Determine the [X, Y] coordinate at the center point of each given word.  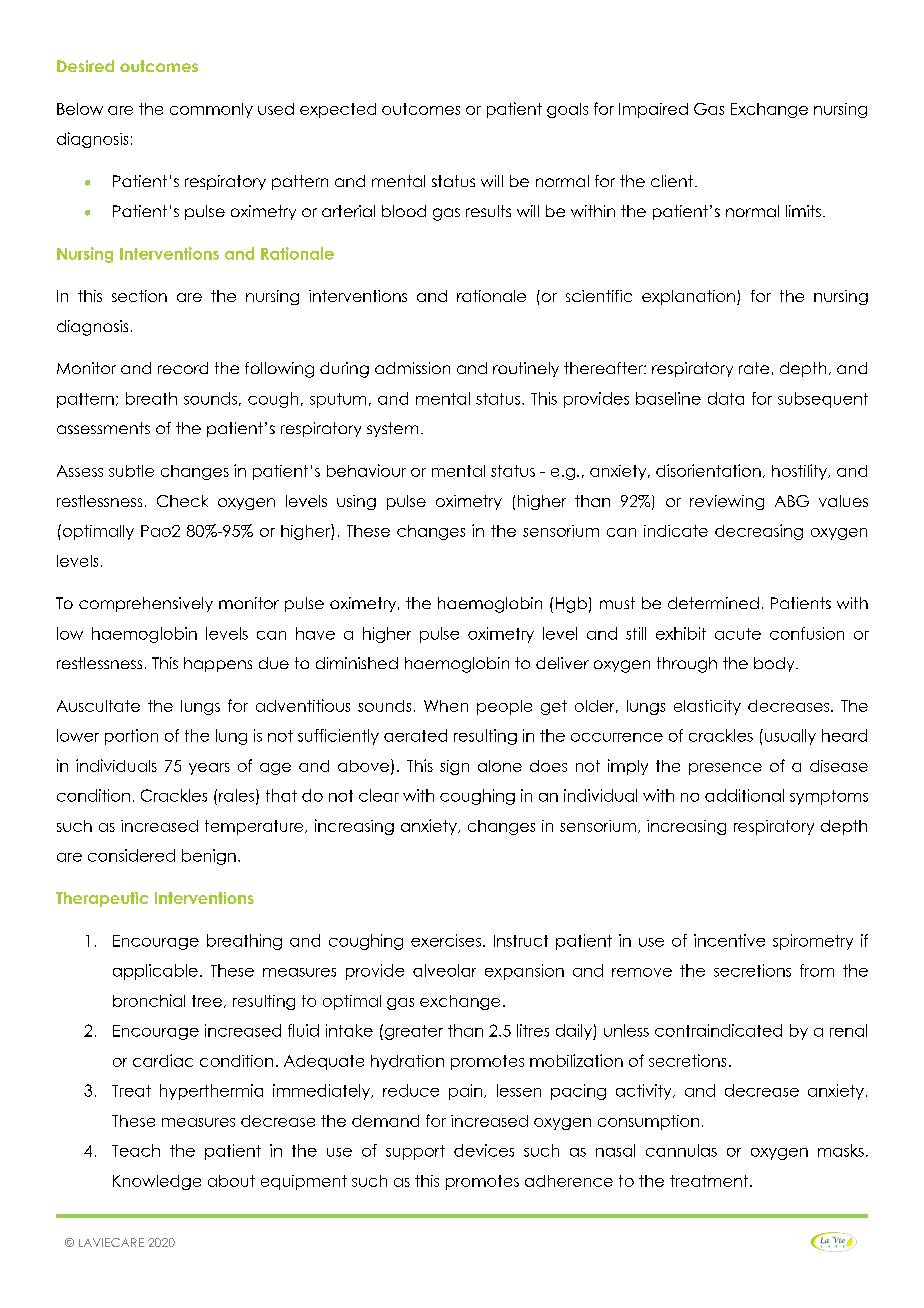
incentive [729, 940]
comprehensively [146, 604]
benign [209, 857]
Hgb [571, 605]
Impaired [653, 110]
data [726, 398]
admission [412, 368]
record [183, 368]
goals [567, 110]
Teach [136, 1150]
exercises [446, 940]
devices [484, 1150]
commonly [211, 110]
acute [738, 634]
